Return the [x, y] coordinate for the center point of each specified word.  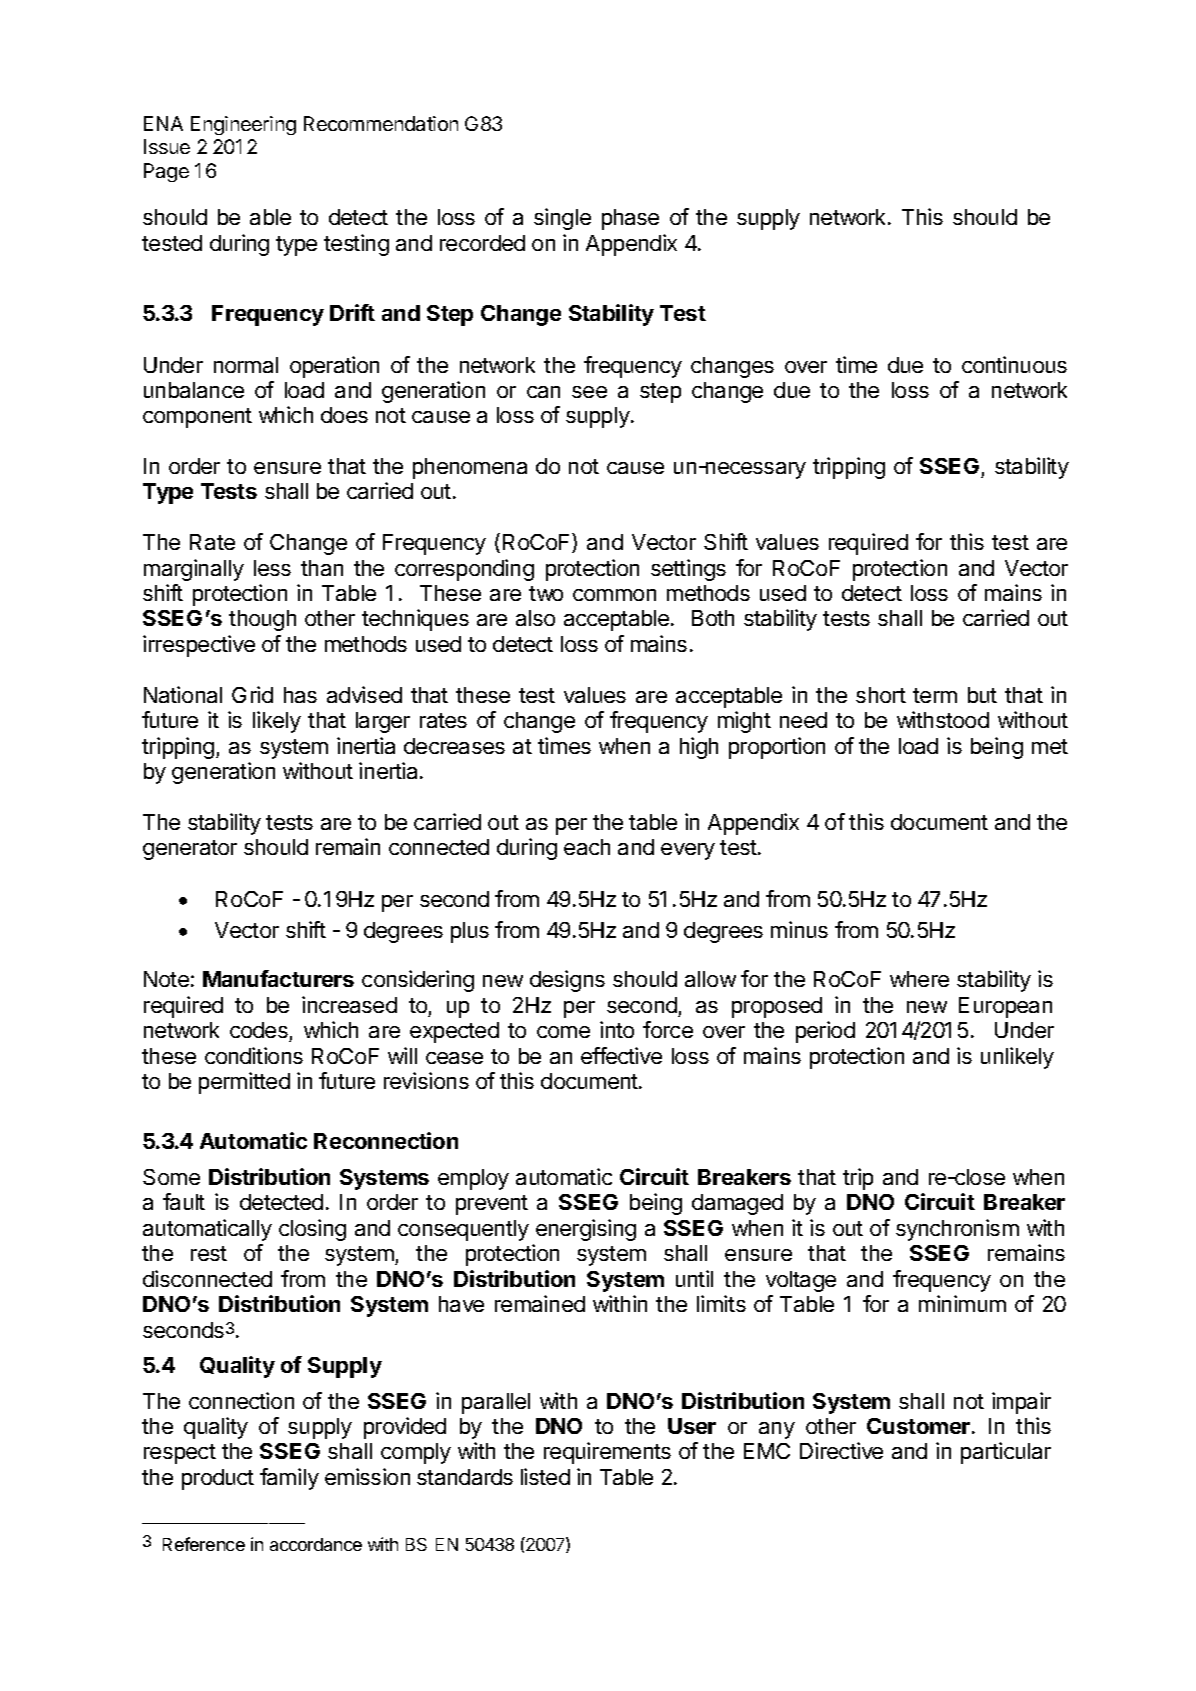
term [935, 695]
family [289, 1479]
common [614, 595]
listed [545, 1476]
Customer [918, 1426]
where [919, 979]
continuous [1014, 364]
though [262, 620]
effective [621, 1055]
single [562, 219]
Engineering [243, 125]
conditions [254, 1055]
